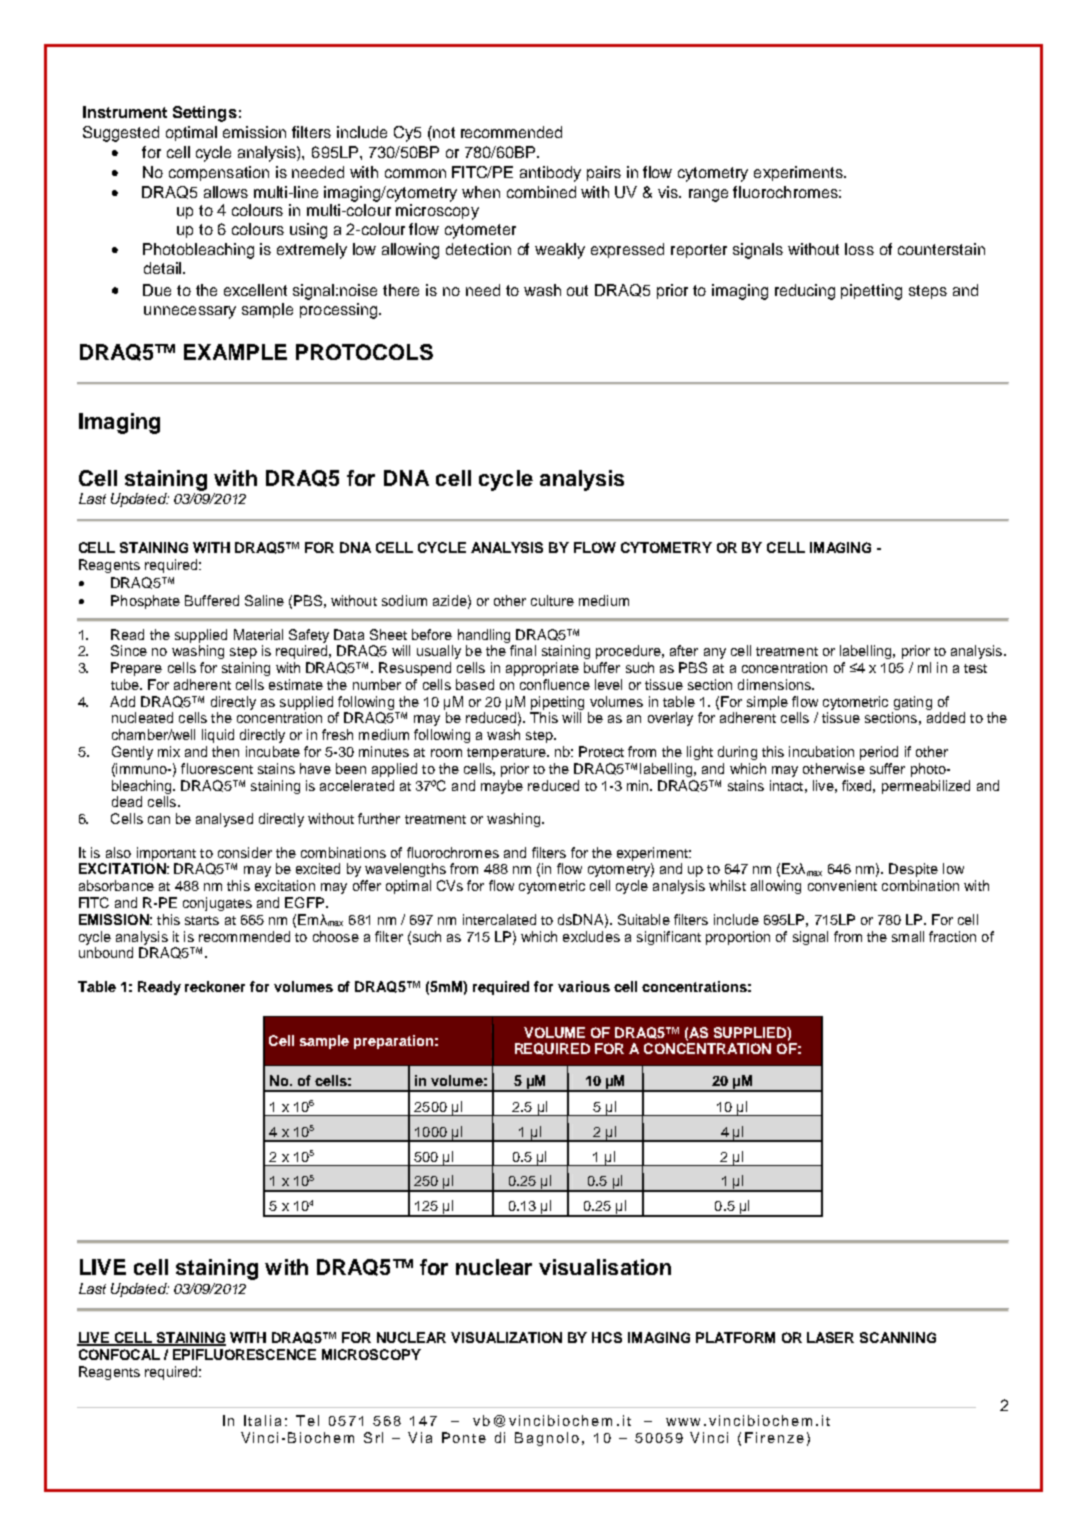 This document has height=1536, width=1086. What do you see at coordinates (307, 1420) in the document?
I see `Tel` at bounding box center [307, 1420].
